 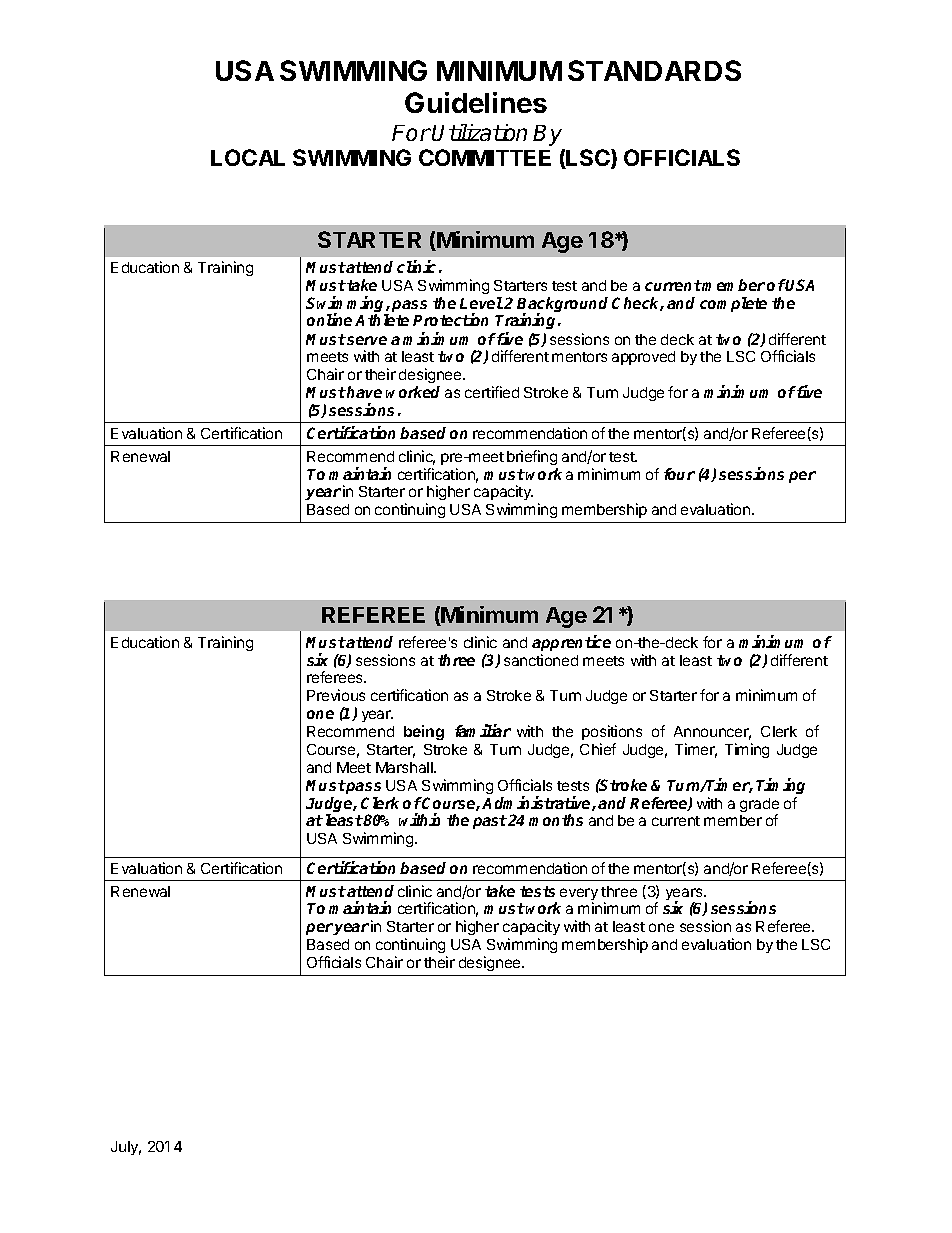 I want to click on certified, so click(x=492, y=392).
